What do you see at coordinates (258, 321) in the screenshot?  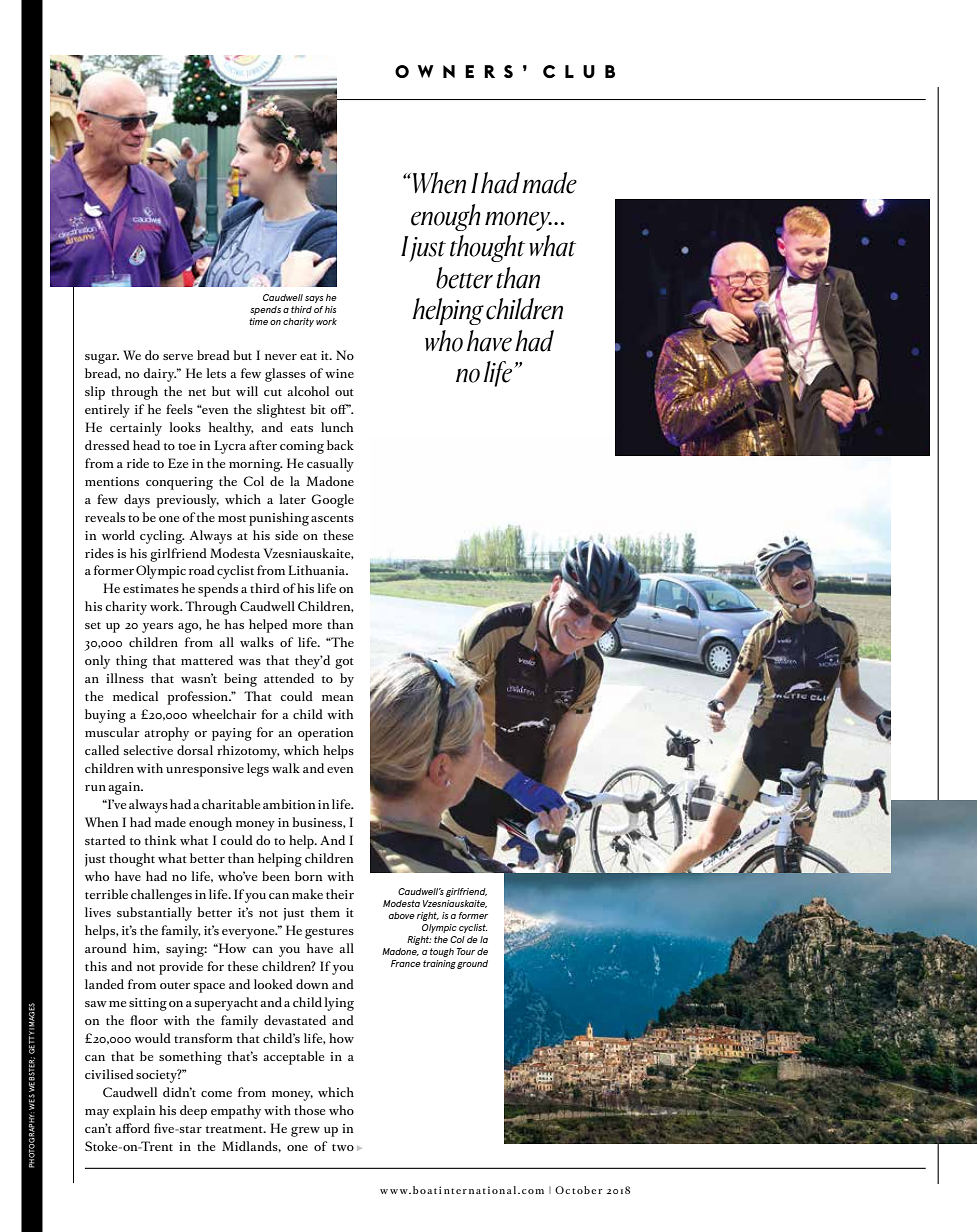 I see `time` at bounding box center [258, 321].
